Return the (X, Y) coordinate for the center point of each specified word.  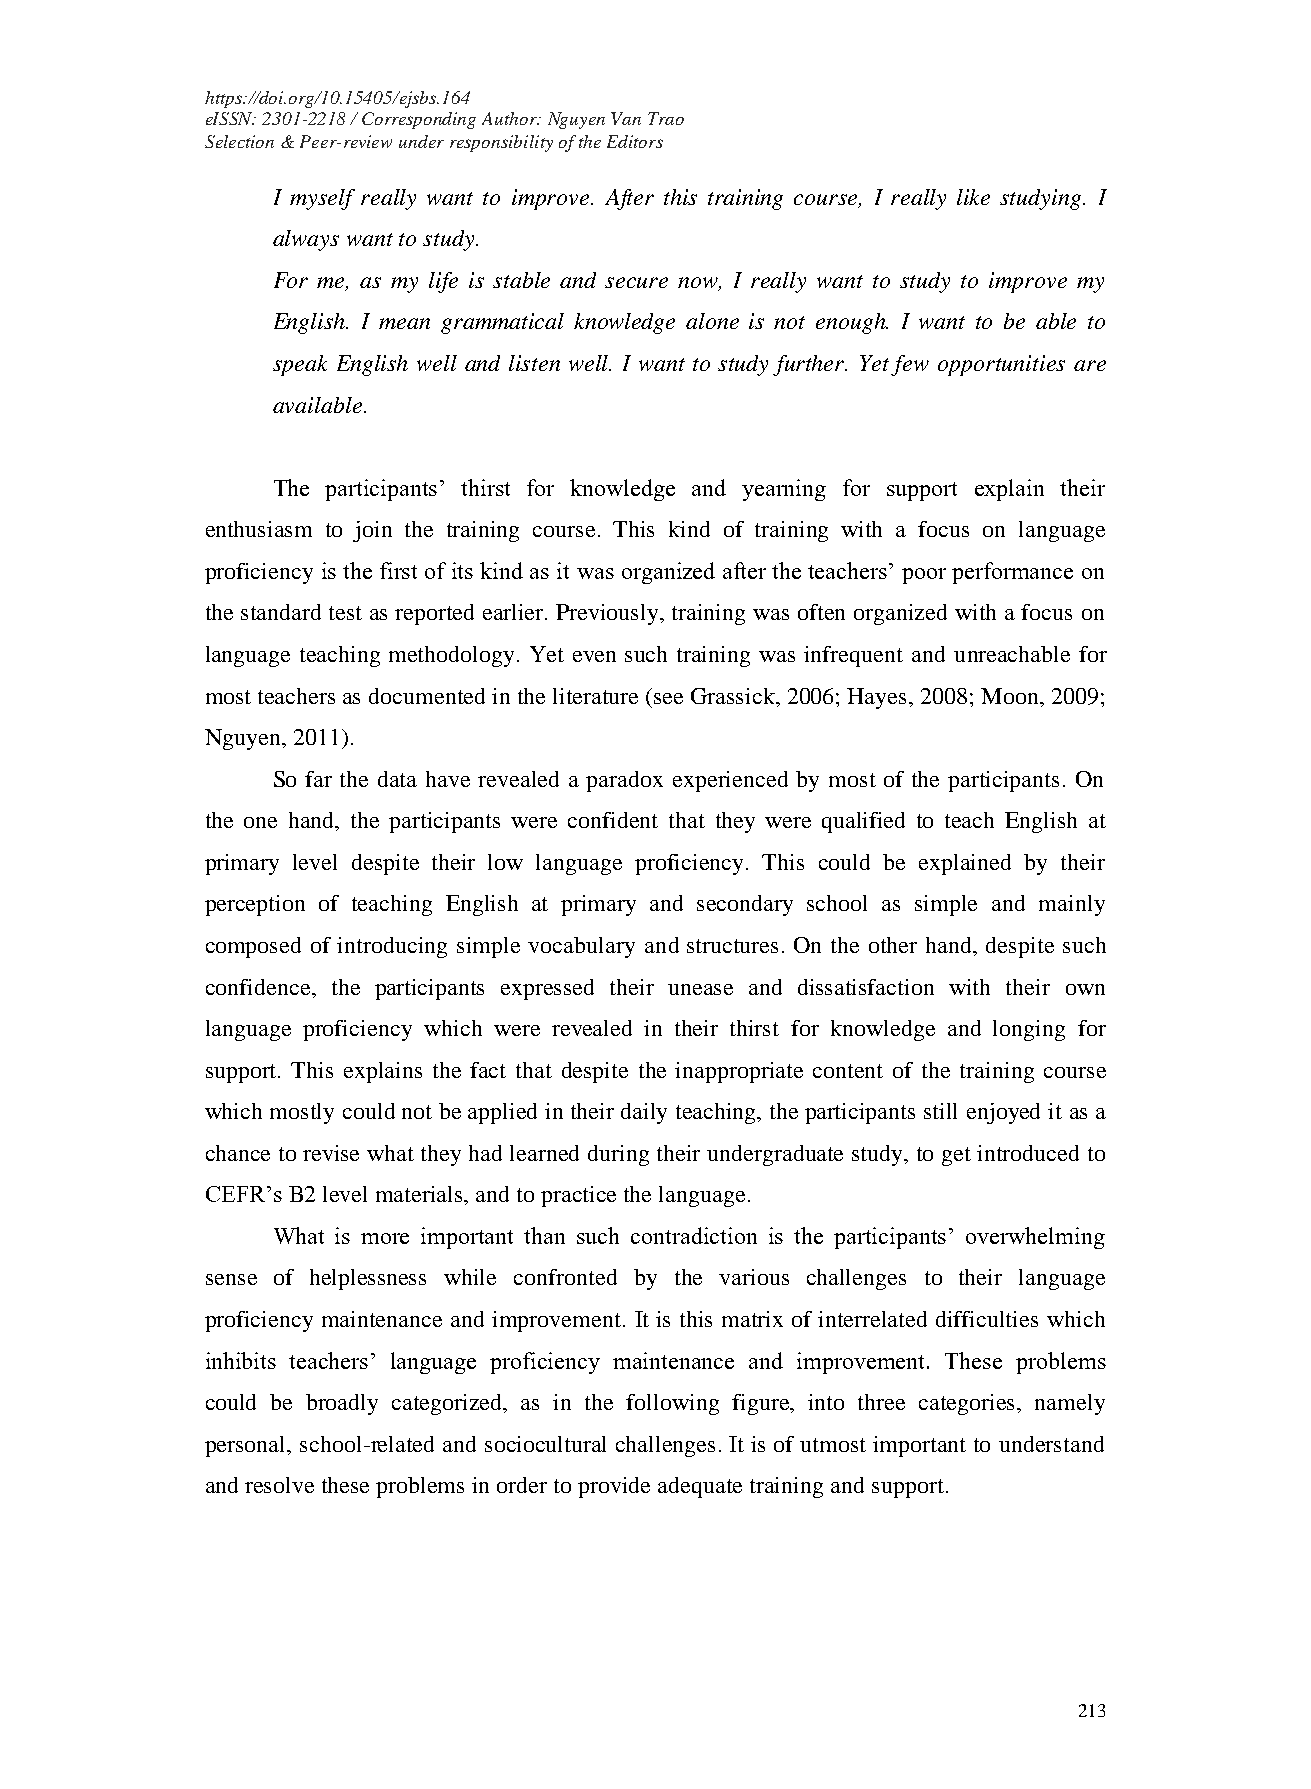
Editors (635, 141)
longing (1029, 1030)
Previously (609, 614)
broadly (342, 1404)
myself (322, 199)
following (672, 1404)
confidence (259, 987)
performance (1012, 573)
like (973, 197)
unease (700, 989)
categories (968, 1404)
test (345, 613)
